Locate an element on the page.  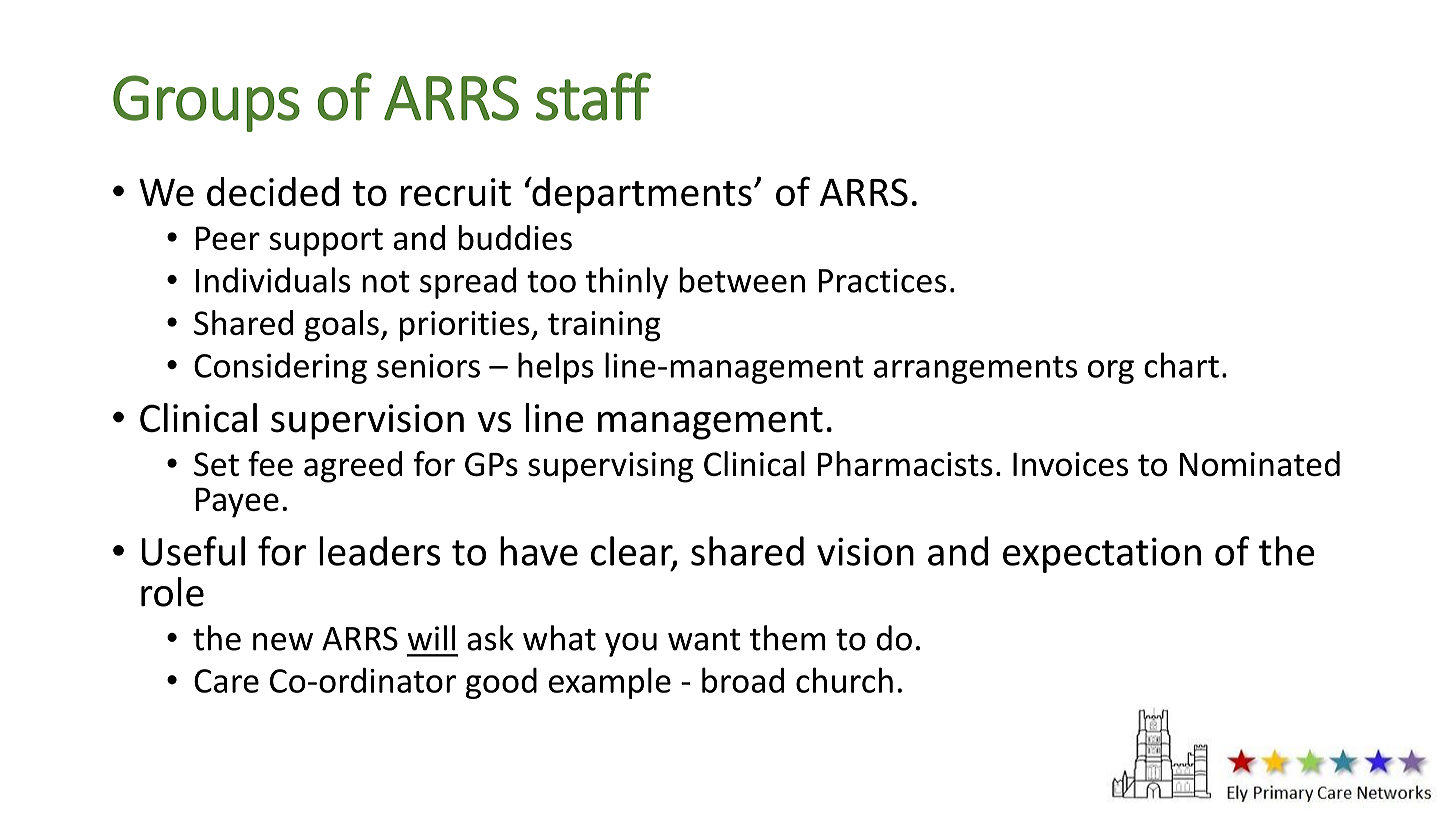
Invoices is located at coordinates (1070, 464).
